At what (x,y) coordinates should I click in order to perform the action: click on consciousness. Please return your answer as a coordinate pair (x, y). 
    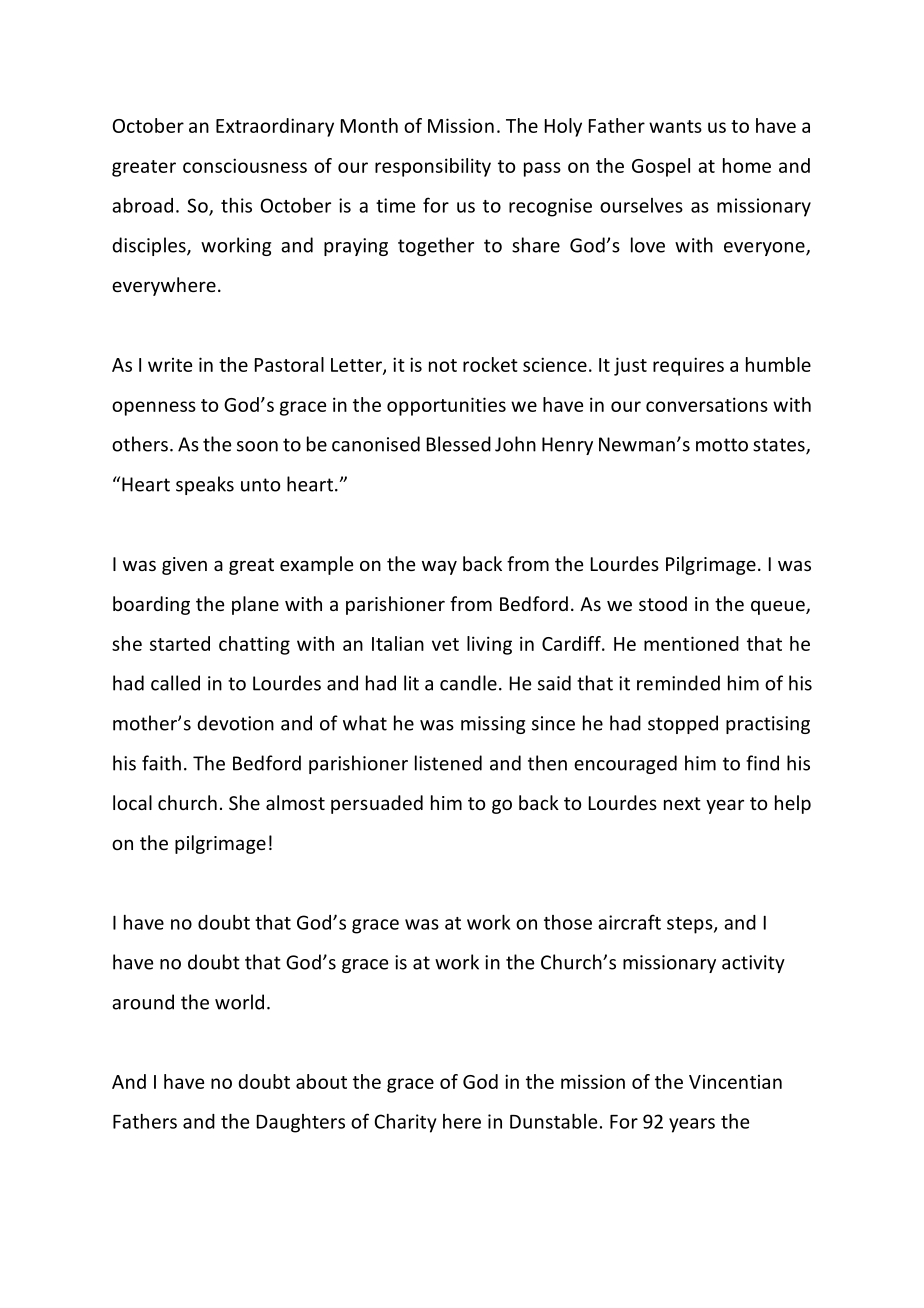
    Looking at the image, I should click on (245, 165).
